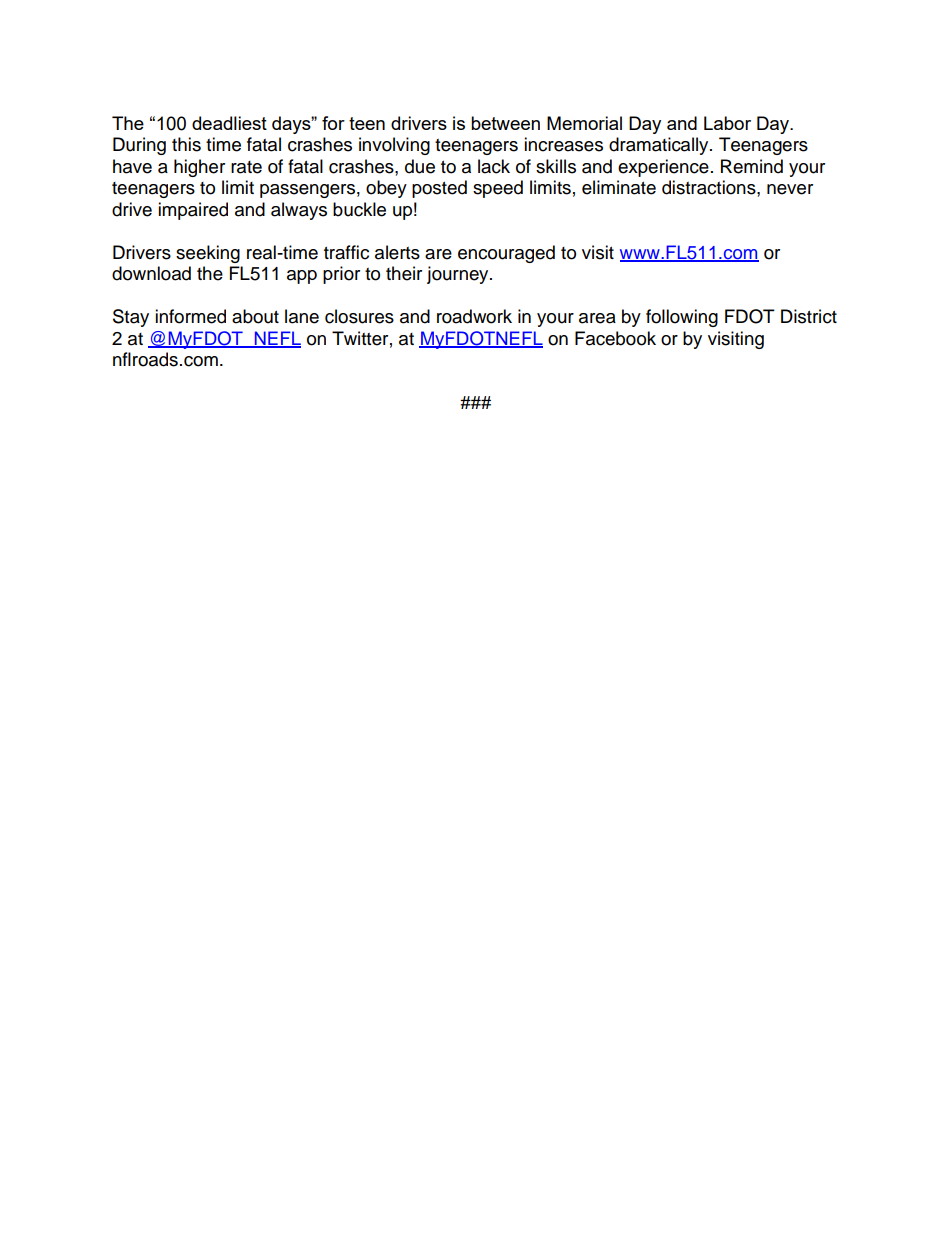  What do you see at coordinates (190, 316) in the image?
I see `informed` at bounding box center [190, 316].
